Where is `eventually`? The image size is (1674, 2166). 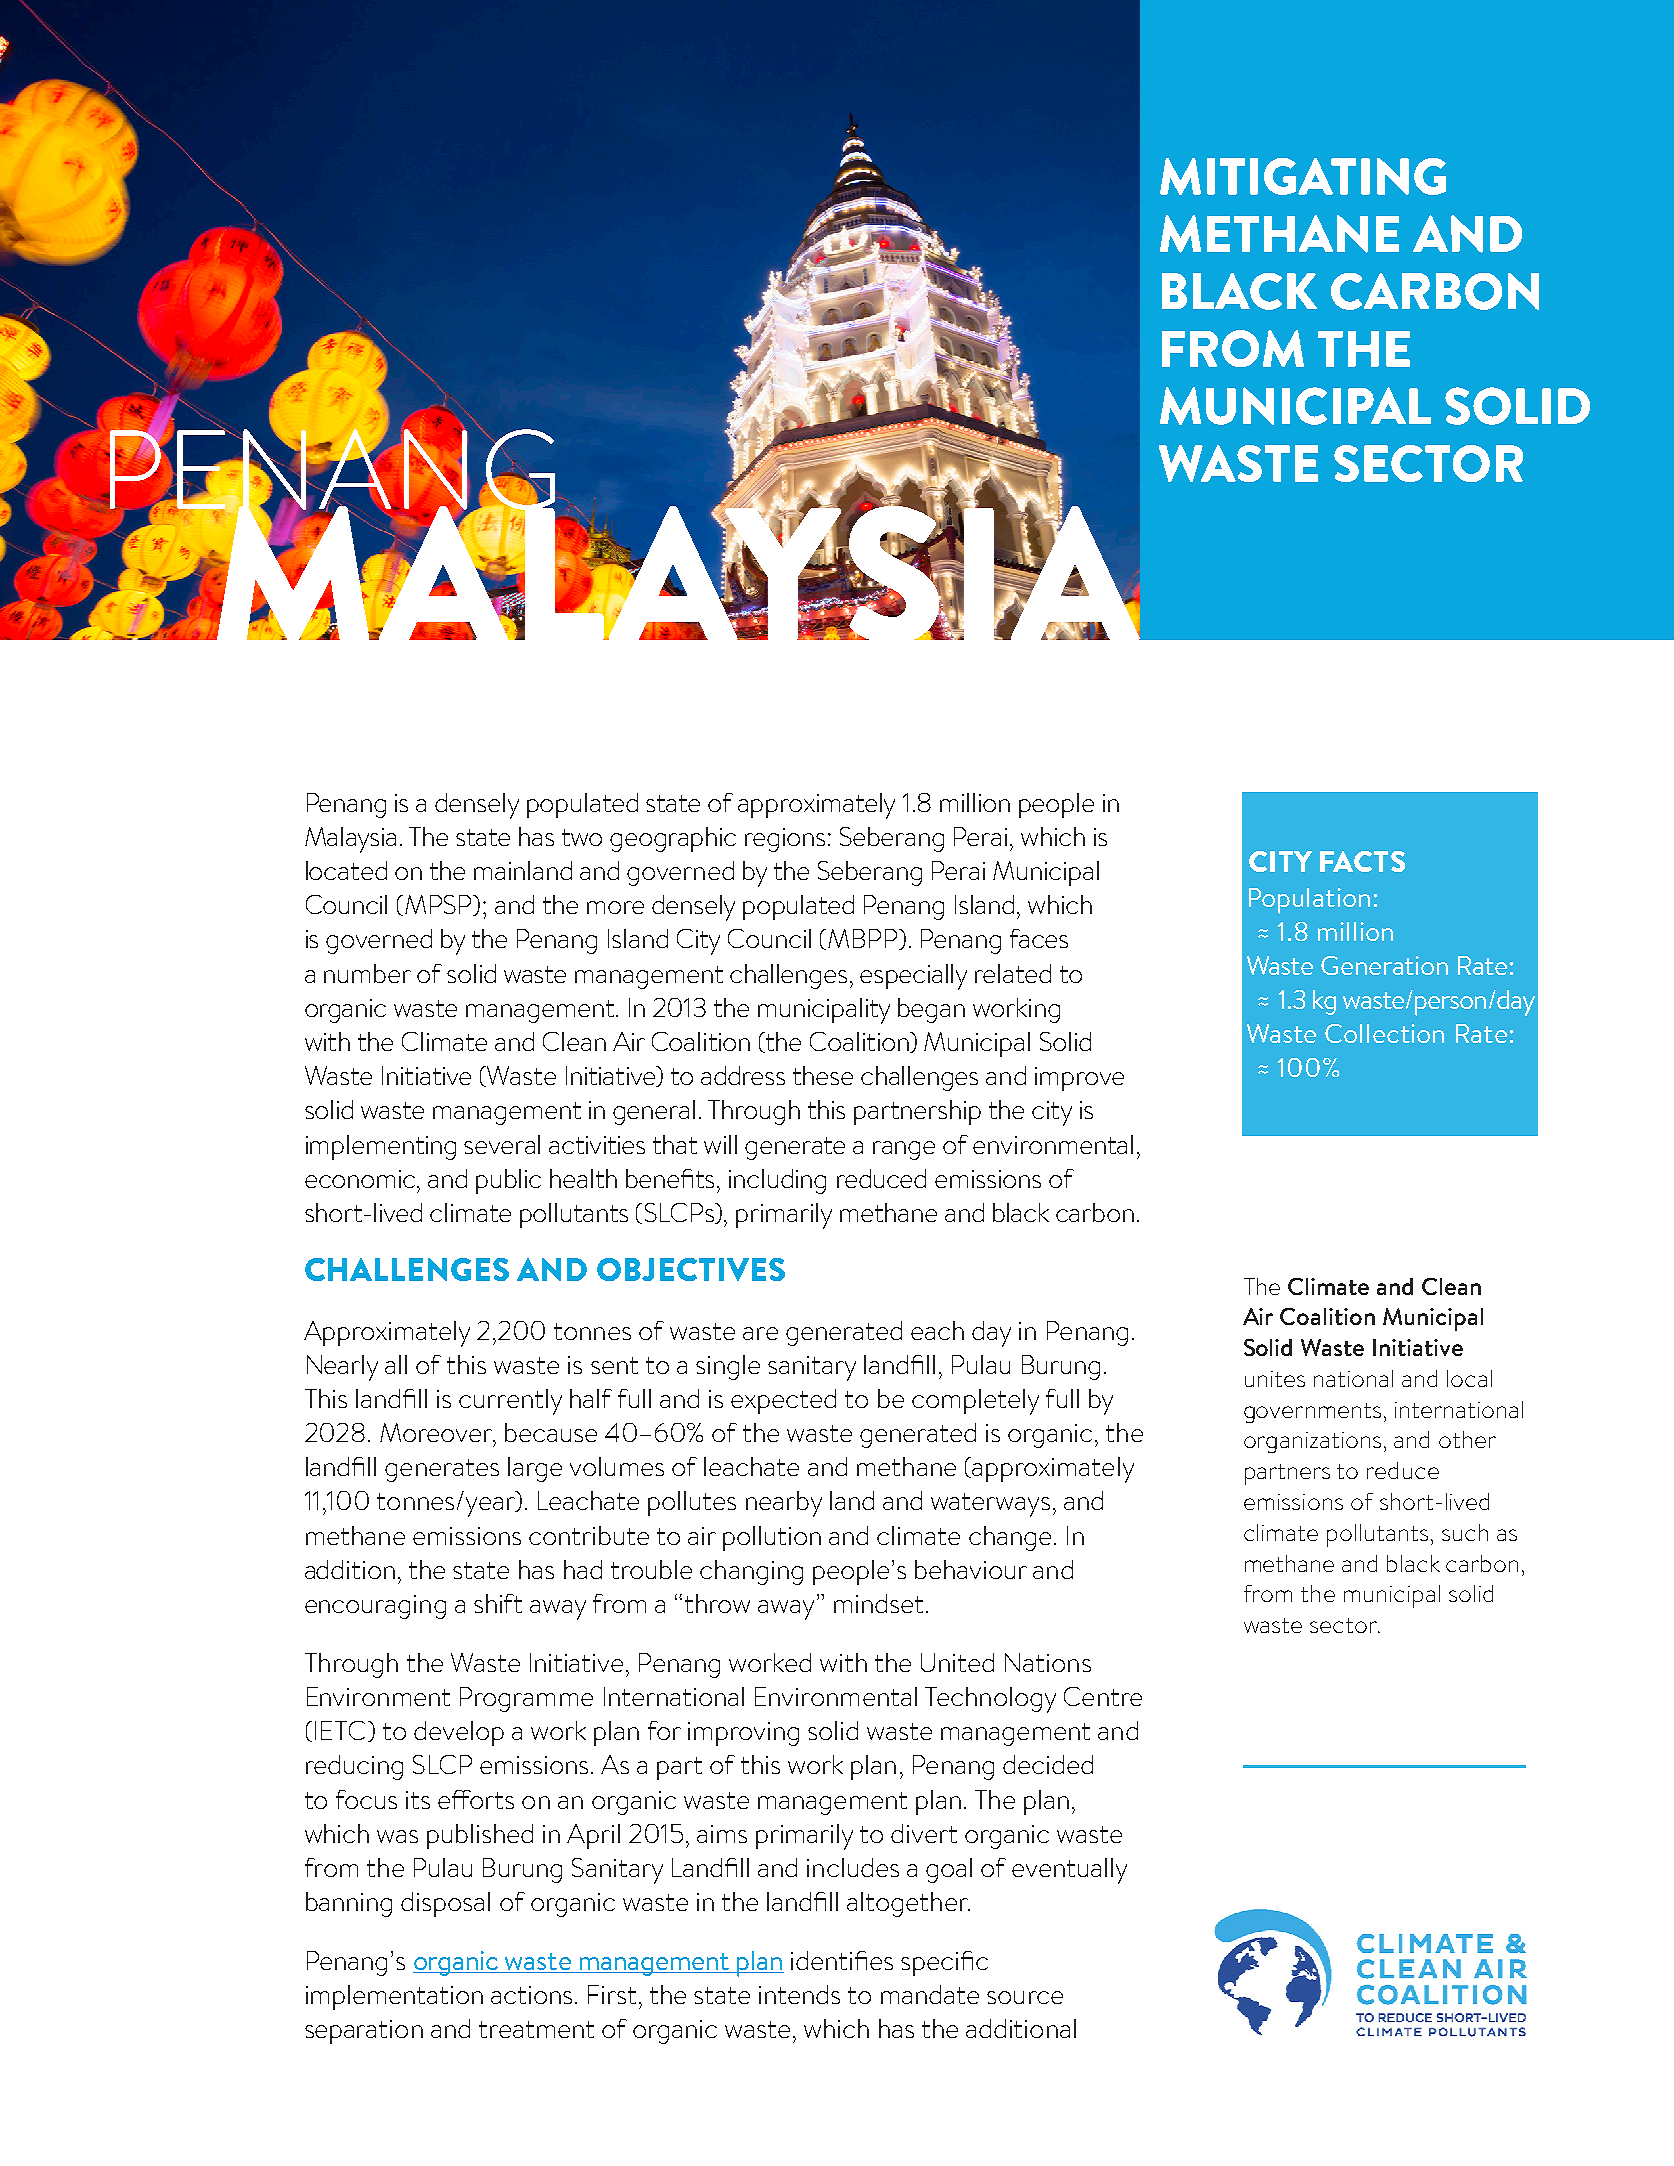
eventually is located at coordinates (1069, 1871).
